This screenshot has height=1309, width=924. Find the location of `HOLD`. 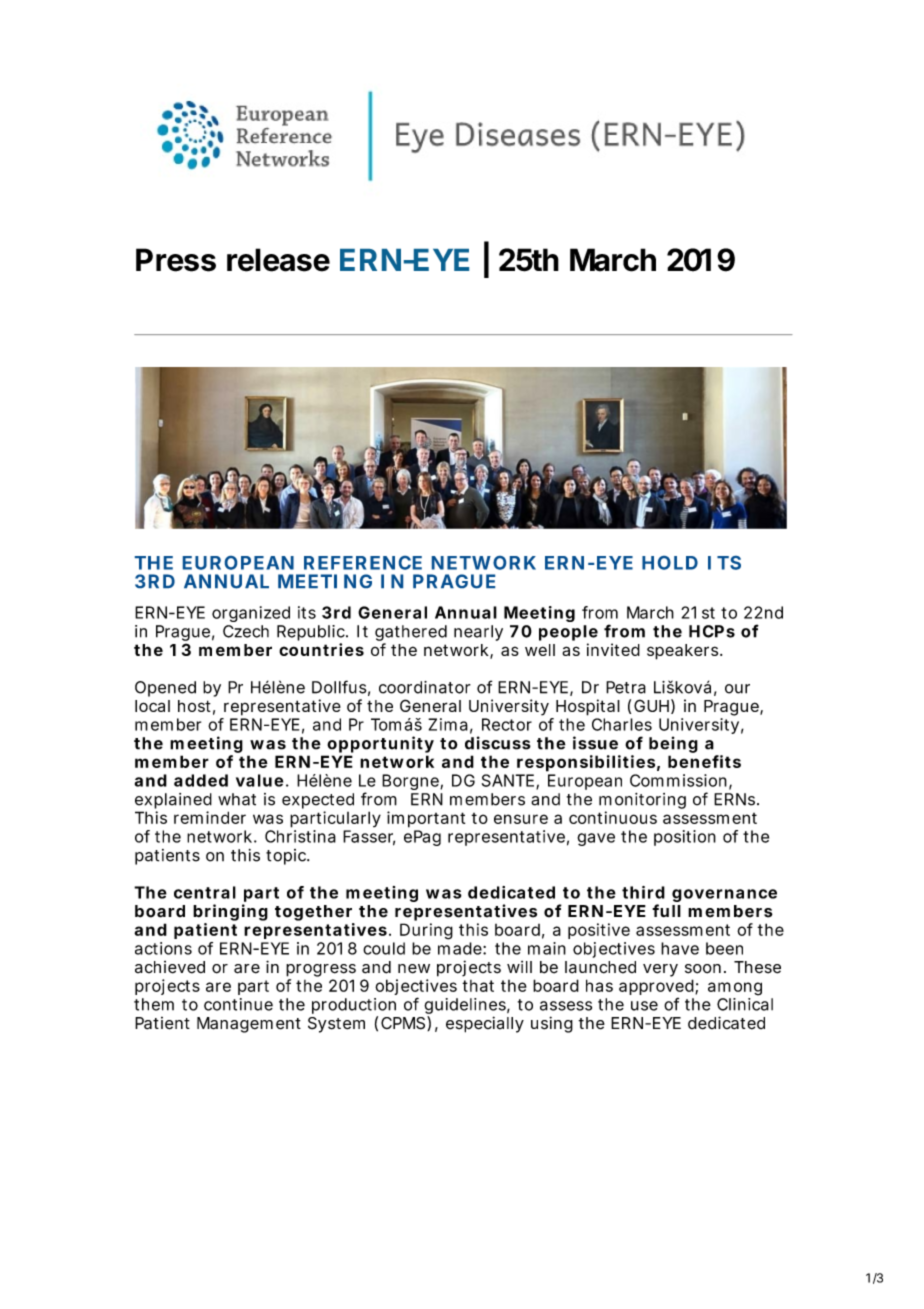

HOLD is located at coordinates (670, 563).
